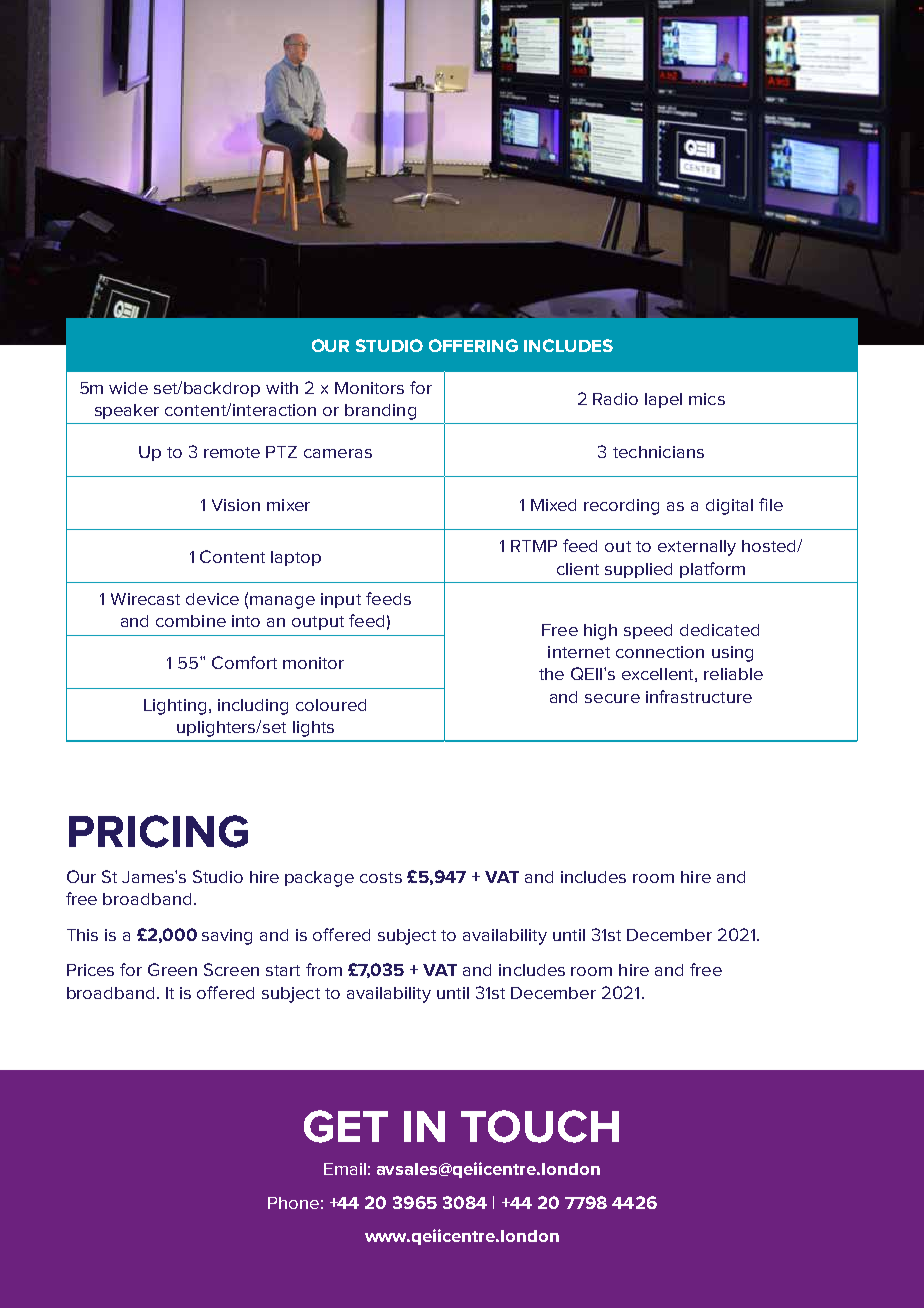 This screenshot has height=1308, width=924. What do you see at coordinates (540, 1126) in the screenshot?
I see `TOUCH` at bounding box center [540, 1126].
